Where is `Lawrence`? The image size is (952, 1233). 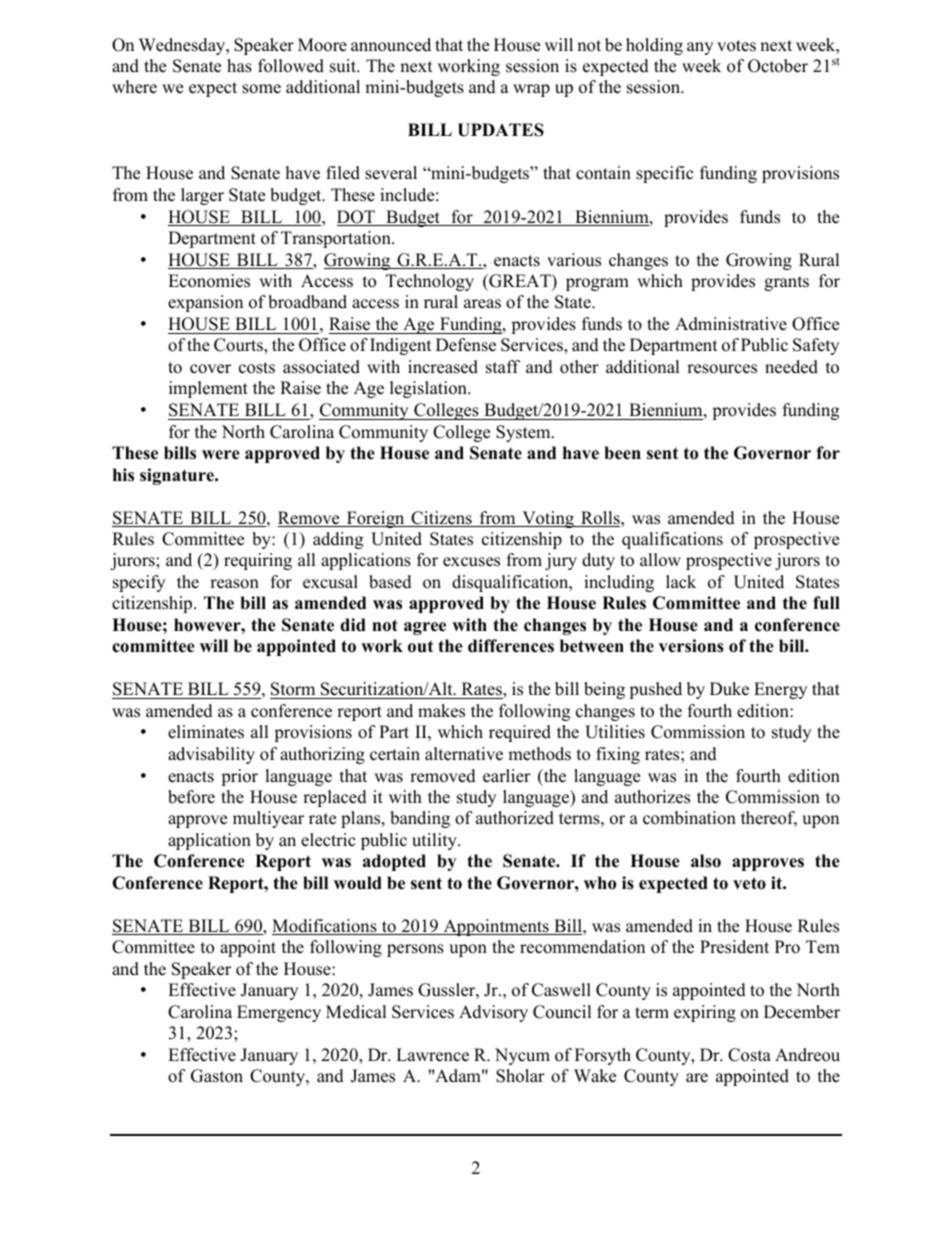
Lawrence is located at coordinates (432, 1055).
